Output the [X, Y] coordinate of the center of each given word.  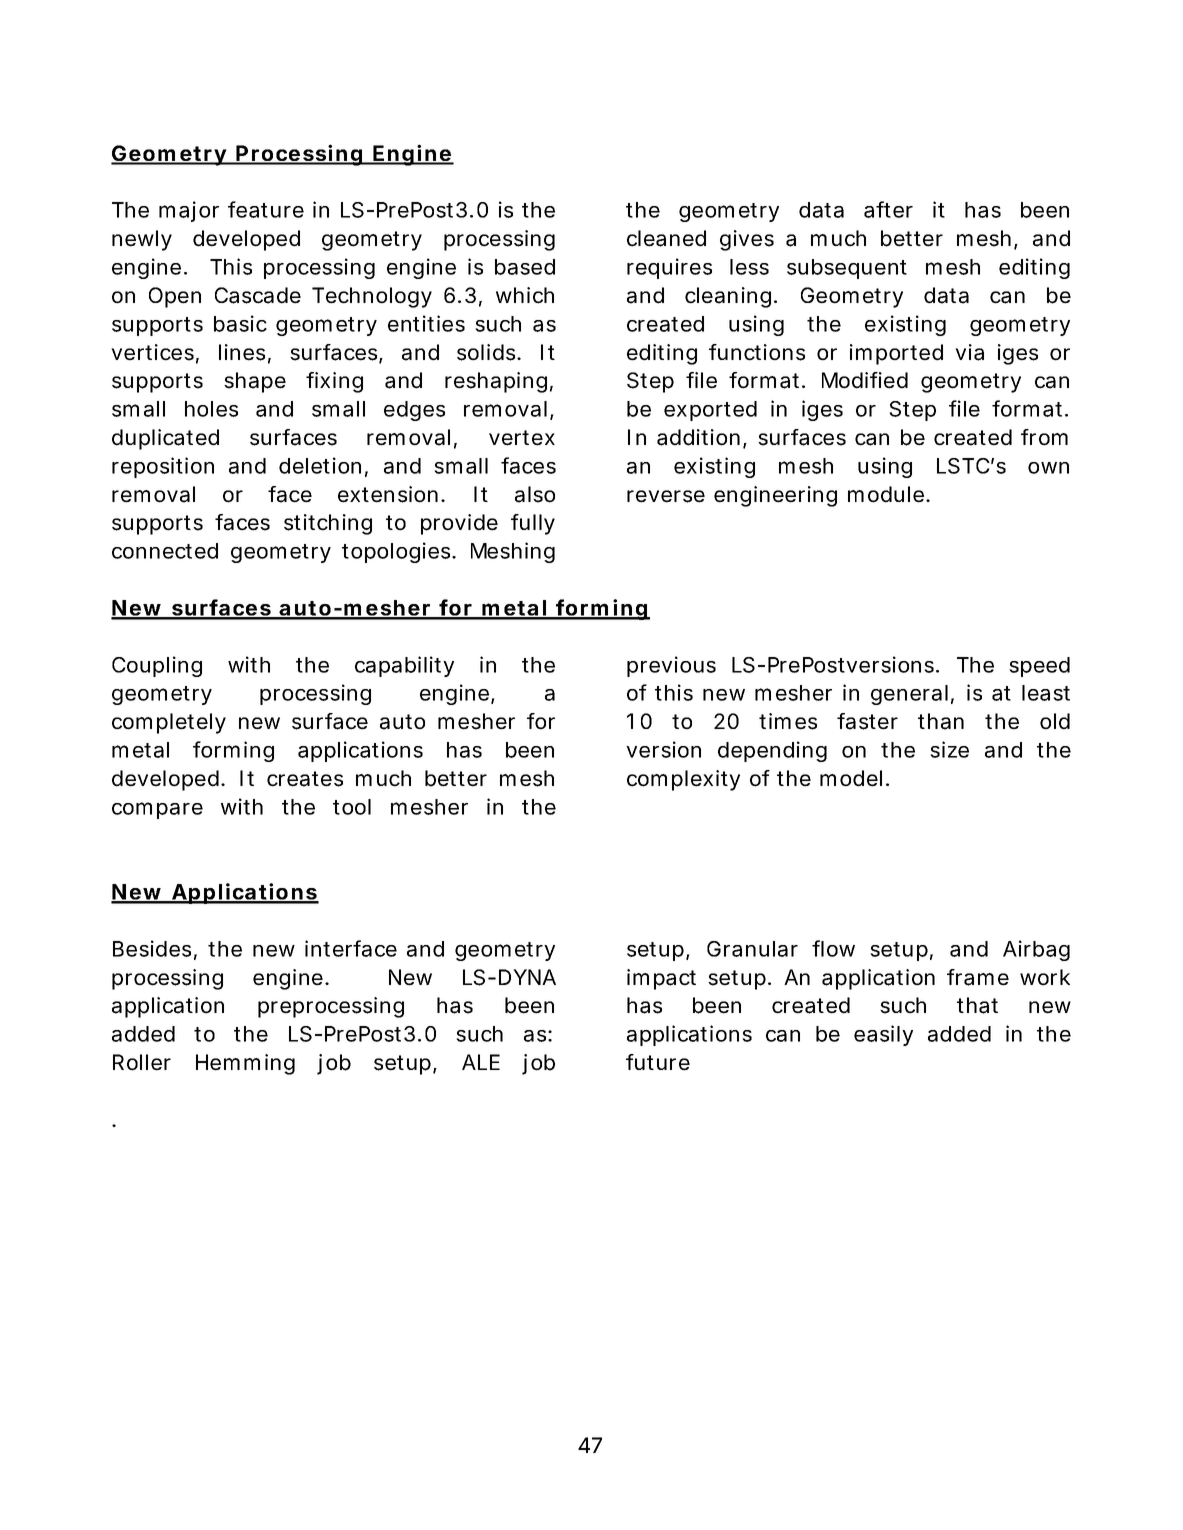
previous [671, 666]
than [941, 721]
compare [157, 810]
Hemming [245, 1064]
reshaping [496, 382]
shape [255, 382]
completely [169, 723]
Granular [752, 949]
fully [533, 524]
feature [266, 209]
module [886, 494]
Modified [865, 380]
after [888, 209]
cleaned [666, 238]
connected [165, 551]
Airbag [1036, 950]
